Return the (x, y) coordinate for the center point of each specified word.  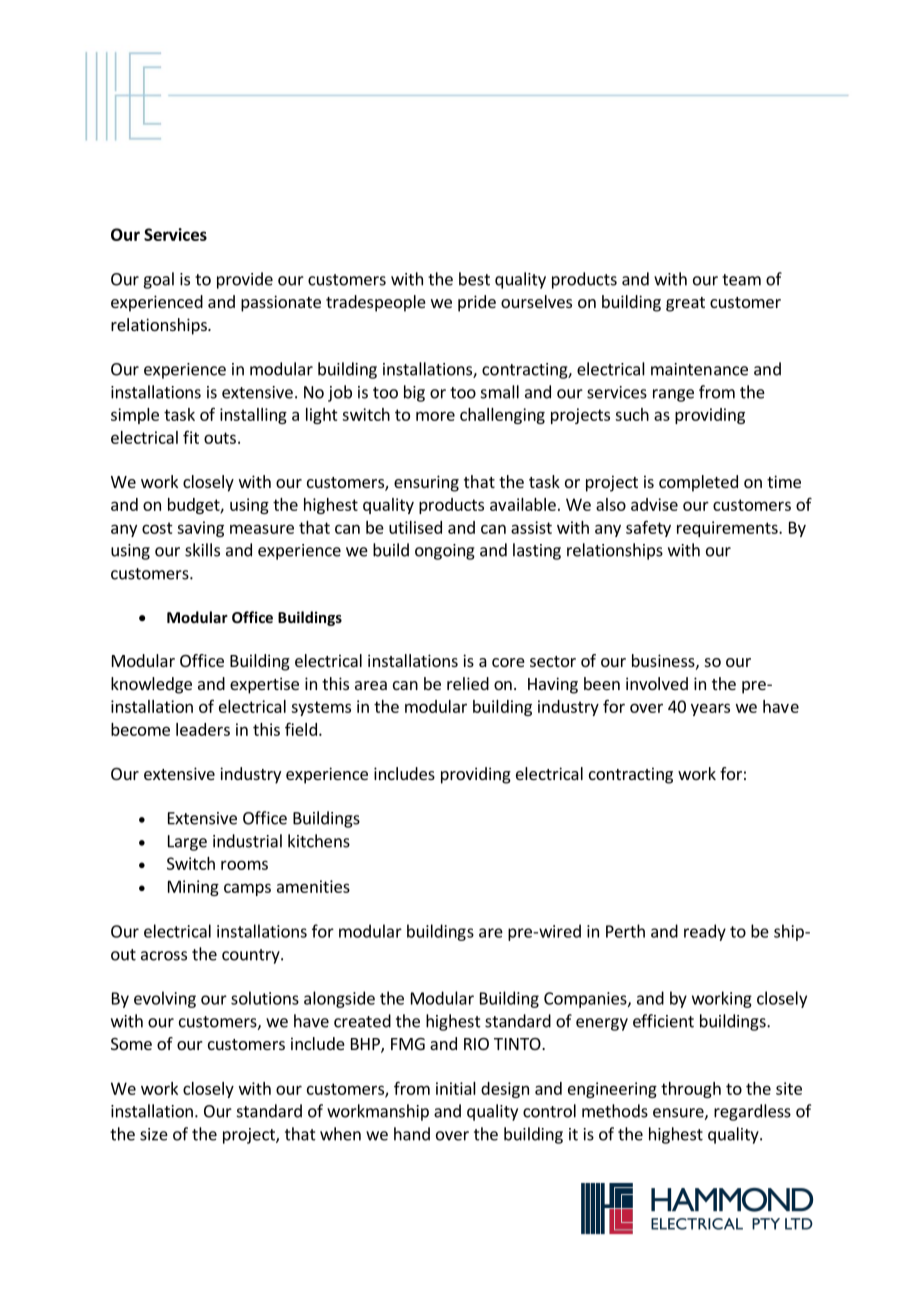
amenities (313, 886)
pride (477, 303)
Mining (193, 888)
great (685, 304)
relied (468, 683)
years (710, 709)
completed (698, 483)
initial (456, 1088)
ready (705, 932)
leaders (203, 729)
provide (245, 280)
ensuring (426, 483)
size (154, 1134)
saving (200, 529)
